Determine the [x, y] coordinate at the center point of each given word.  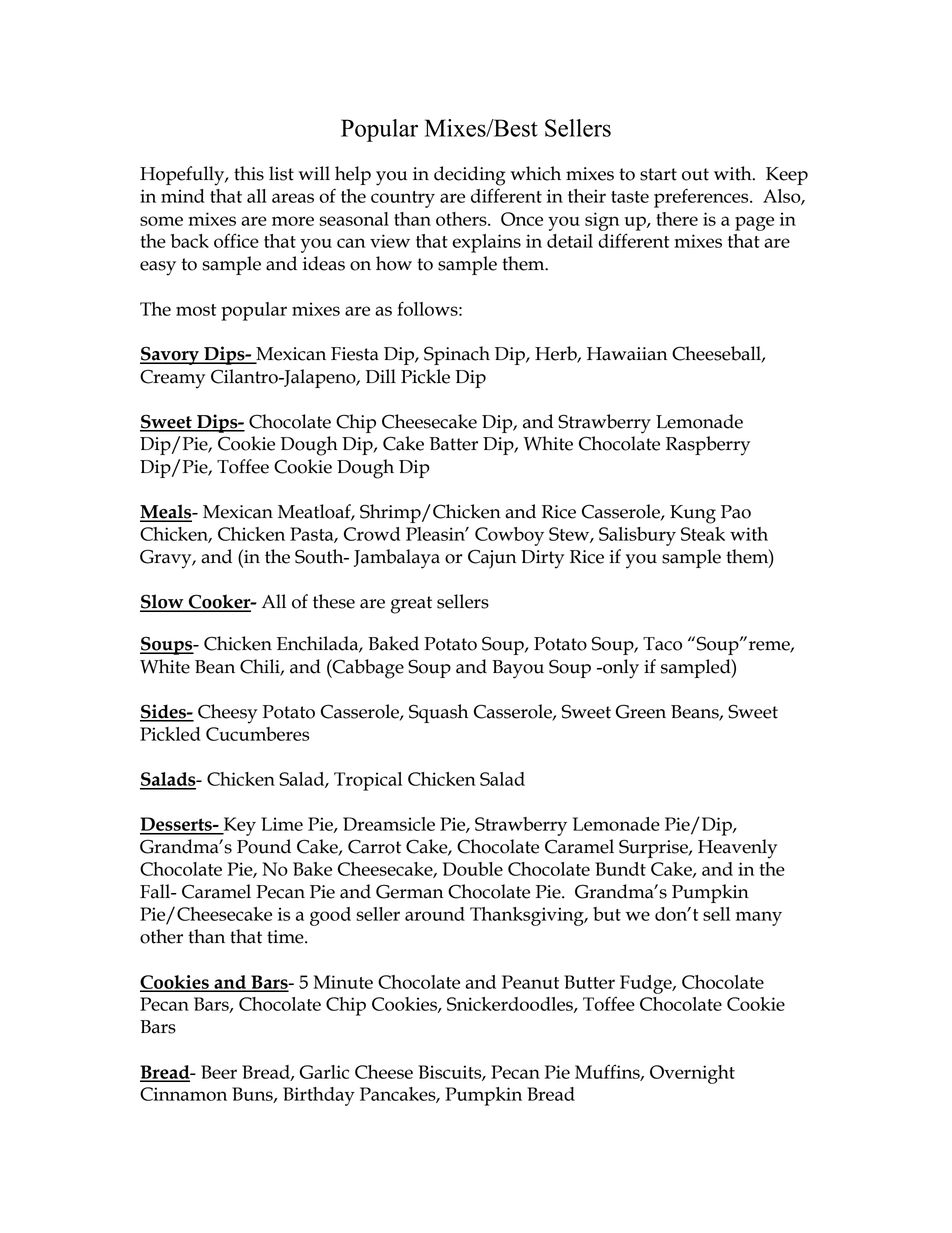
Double [473, 869]
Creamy [172, 379]
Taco [662, 644]
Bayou [518, 669]
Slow [163, 602]
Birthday [319, 1096]
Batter [454, 444]
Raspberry [708, 446]
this [249, 173]
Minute [343, 982]
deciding [470, 176]
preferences [702, 198]
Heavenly [737, 849]
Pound [264, 846]
